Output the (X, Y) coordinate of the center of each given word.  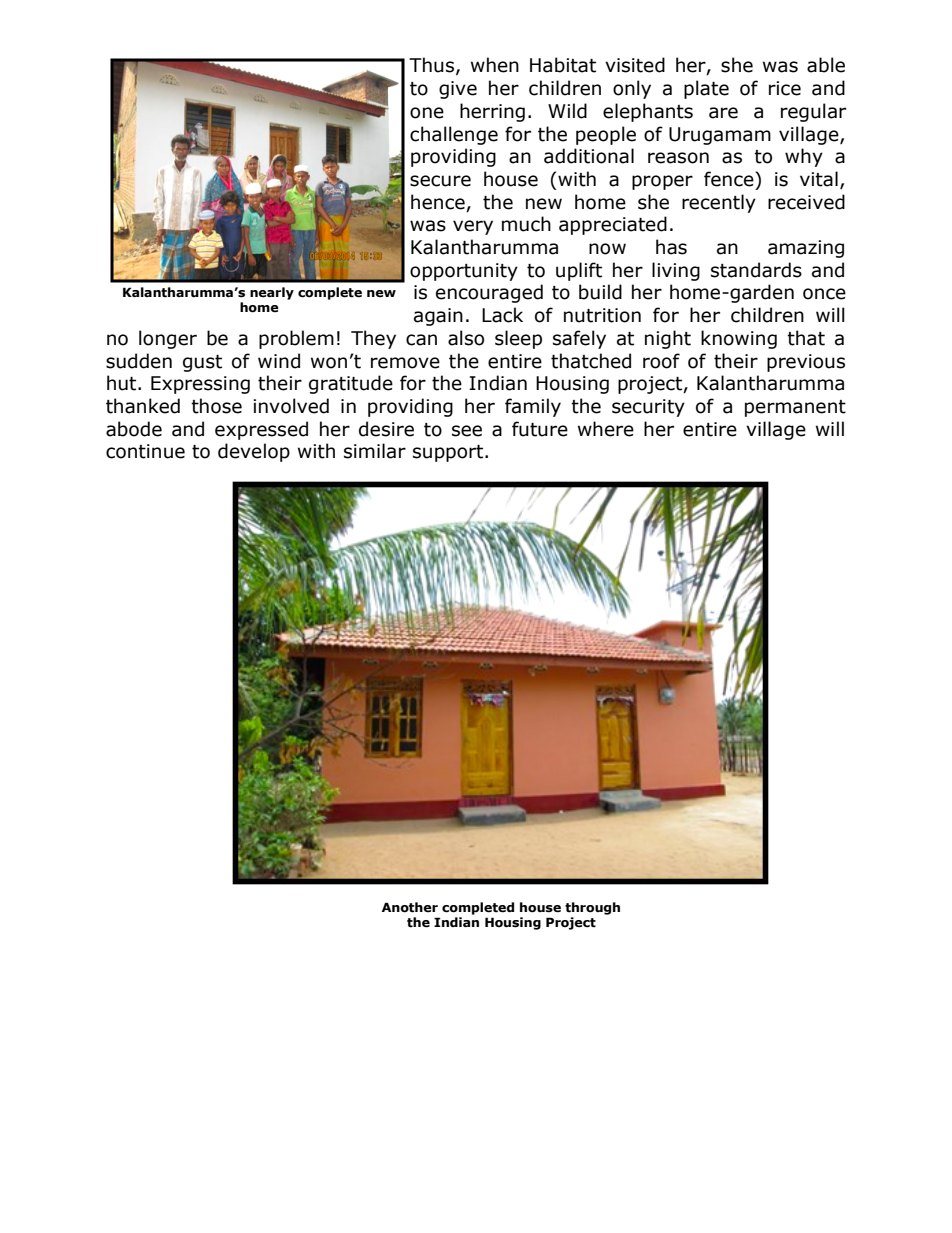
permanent (795, 408)
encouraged (489, 293)
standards (756, 270)
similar (375, 451)
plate (706, 89)
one (427, 113)
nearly (272, 293)
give (458, 90)
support (449, 453)
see (467, 431)
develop (254, 452)
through (592, 908)
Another (410, 907)
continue (145, 451)
